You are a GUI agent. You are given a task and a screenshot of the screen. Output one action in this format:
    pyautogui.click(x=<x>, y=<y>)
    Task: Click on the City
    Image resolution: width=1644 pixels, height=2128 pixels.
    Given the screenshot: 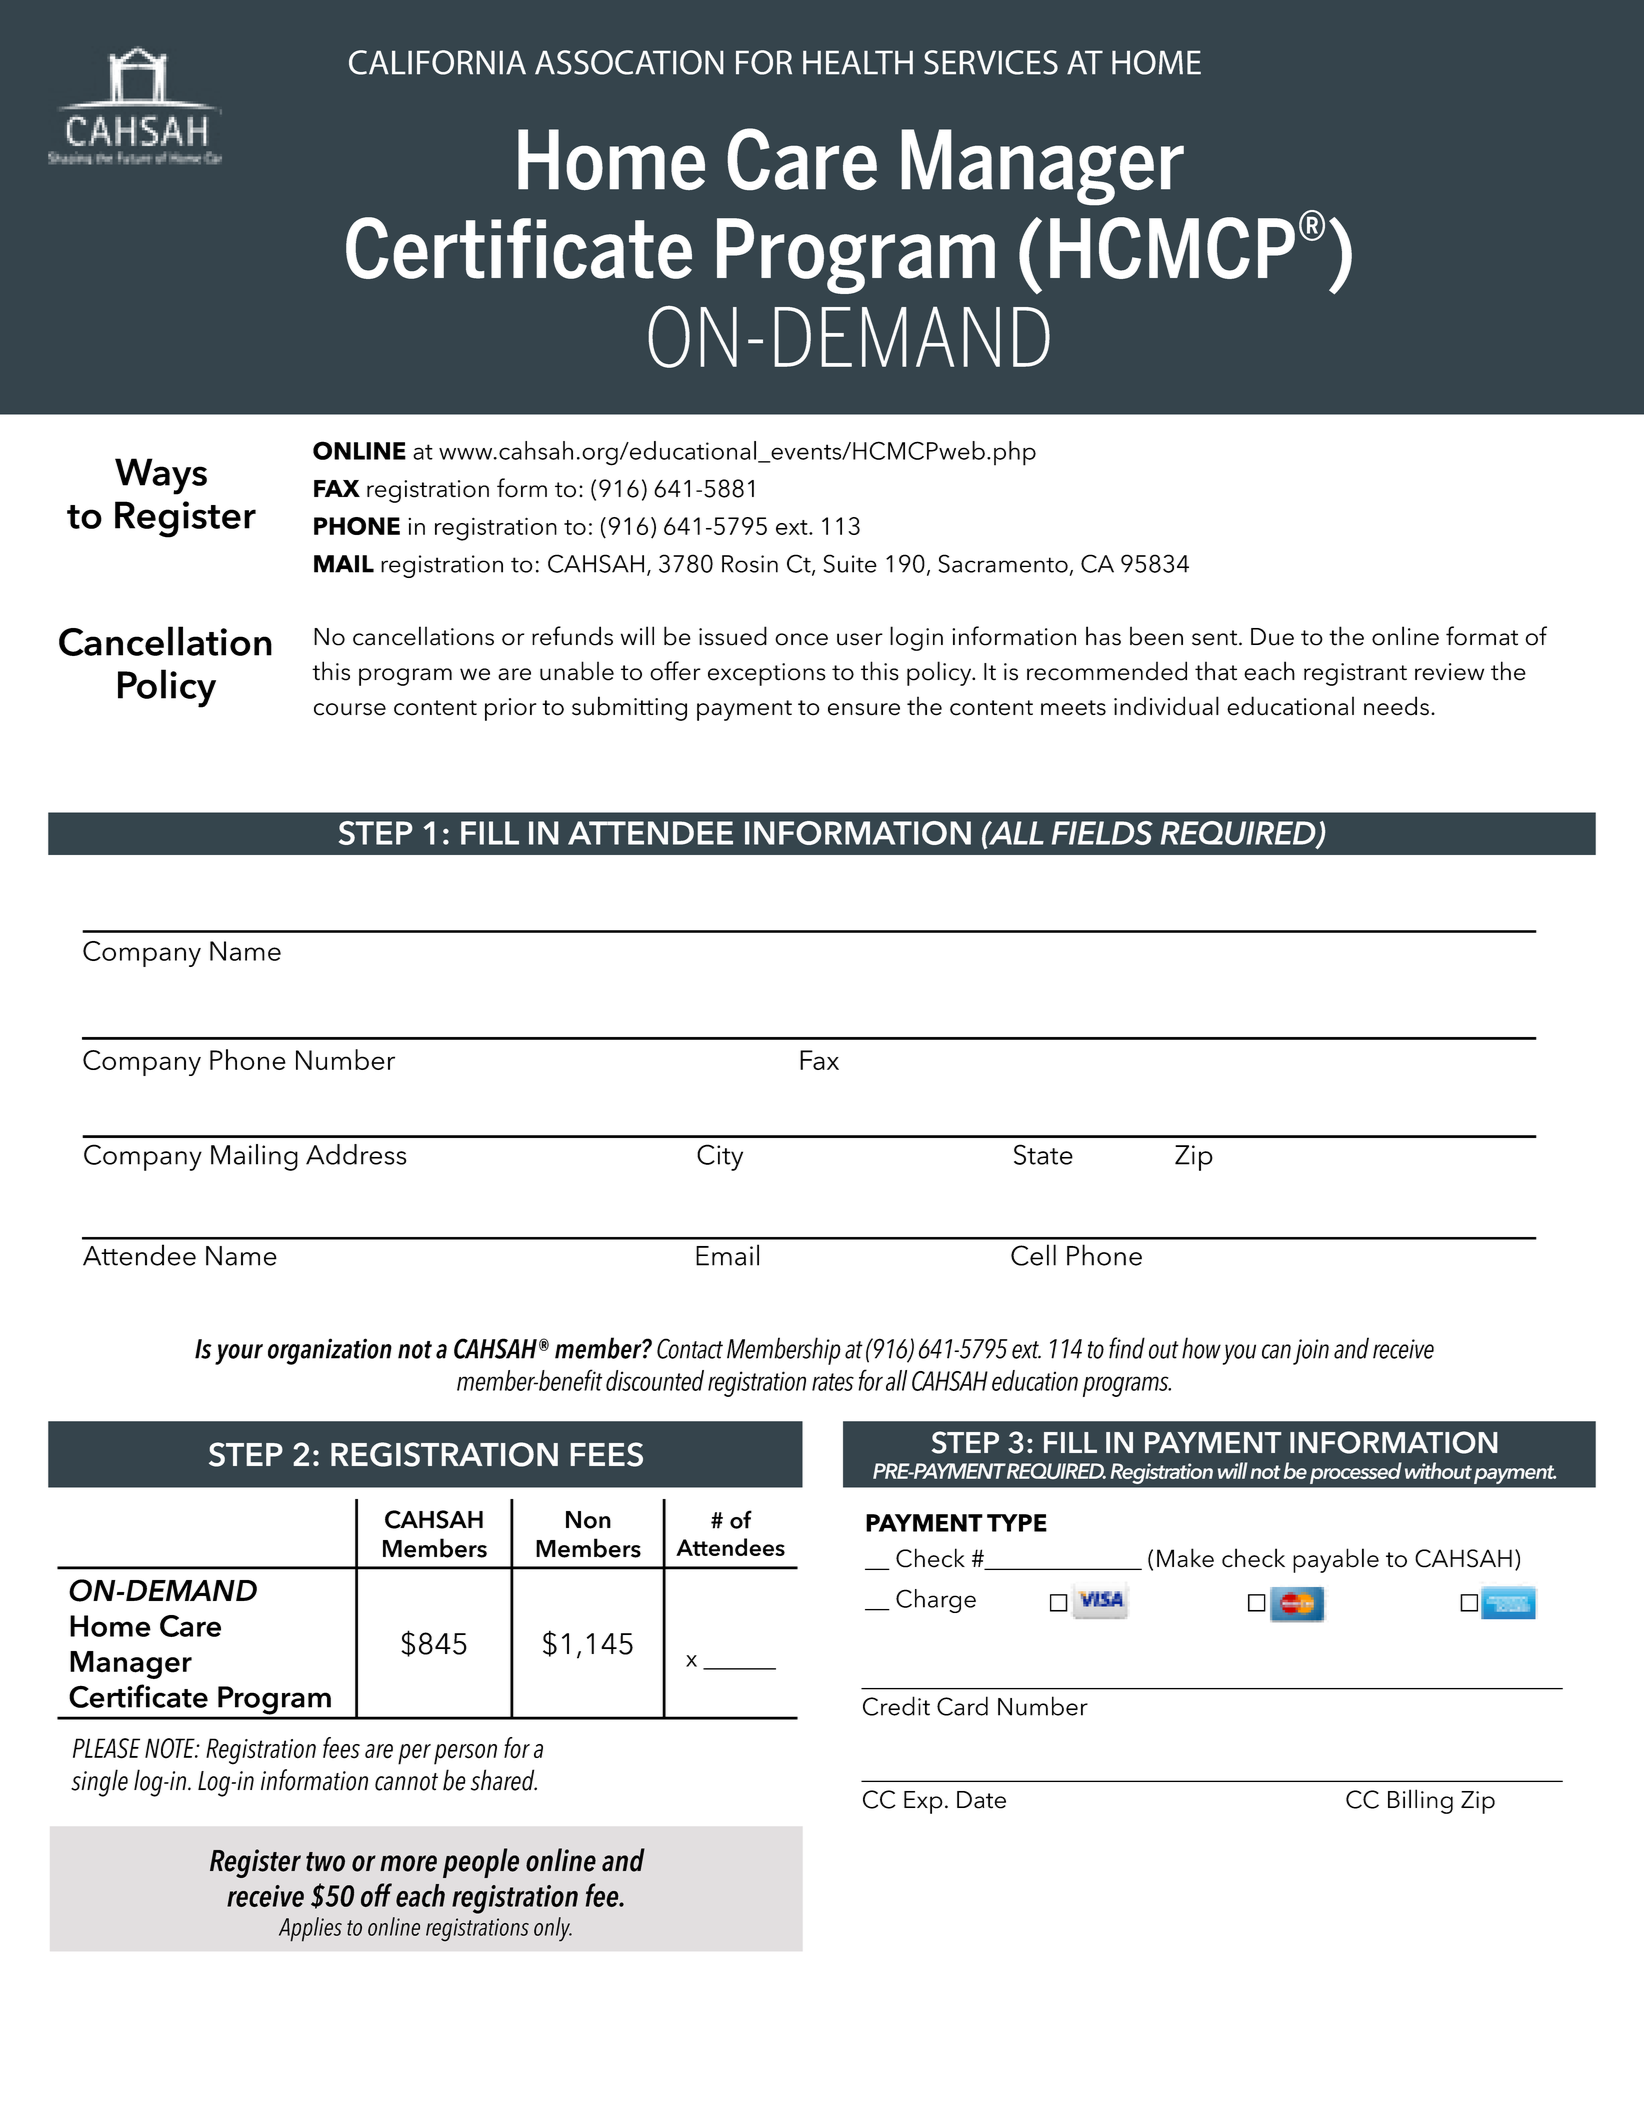 What is the action you would take?
    pyautogui.click(x=720, y=1157)
